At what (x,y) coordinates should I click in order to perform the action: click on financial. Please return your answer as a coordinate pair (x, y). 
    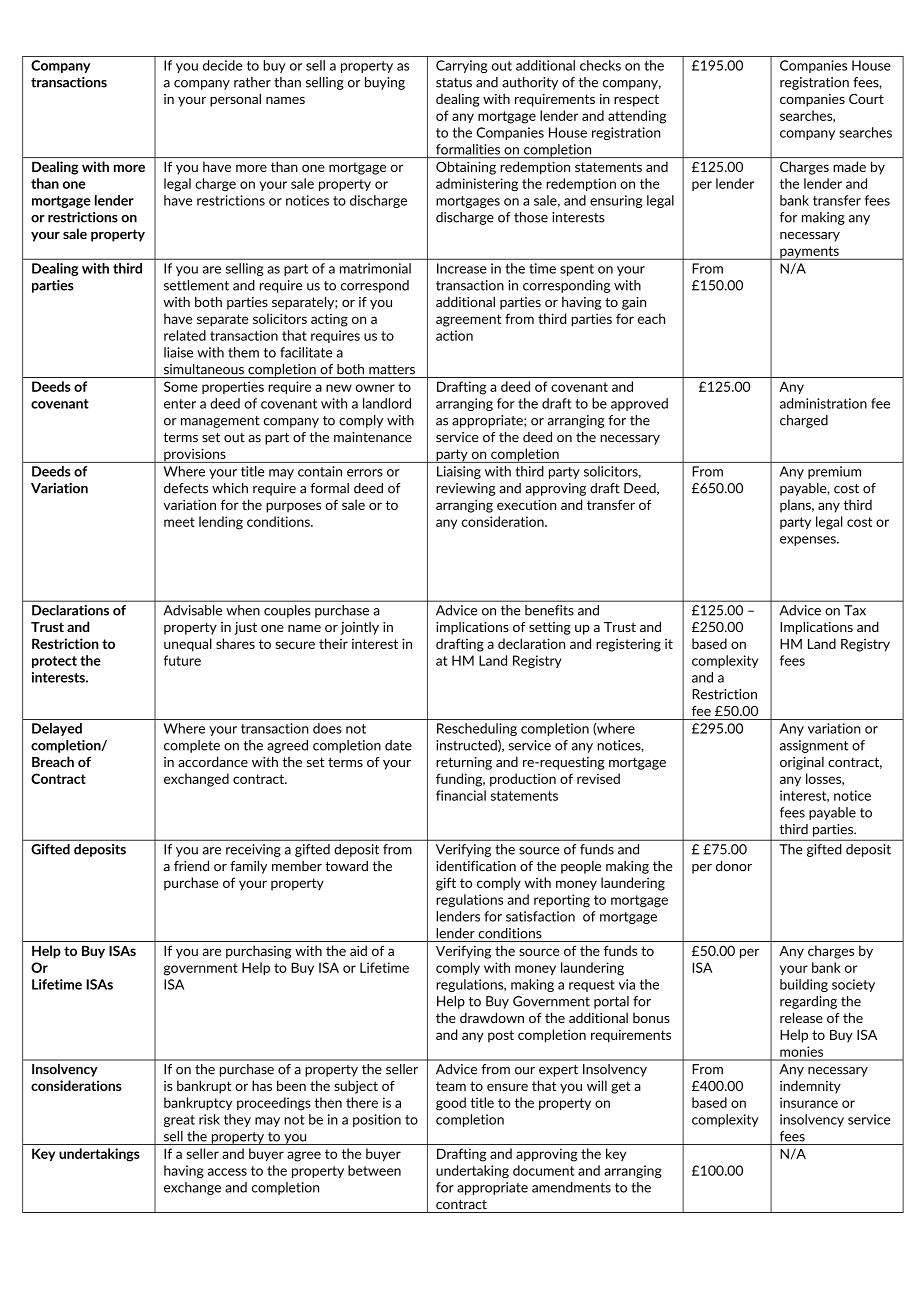
    Looking at the image, I should click on (461, 795).
